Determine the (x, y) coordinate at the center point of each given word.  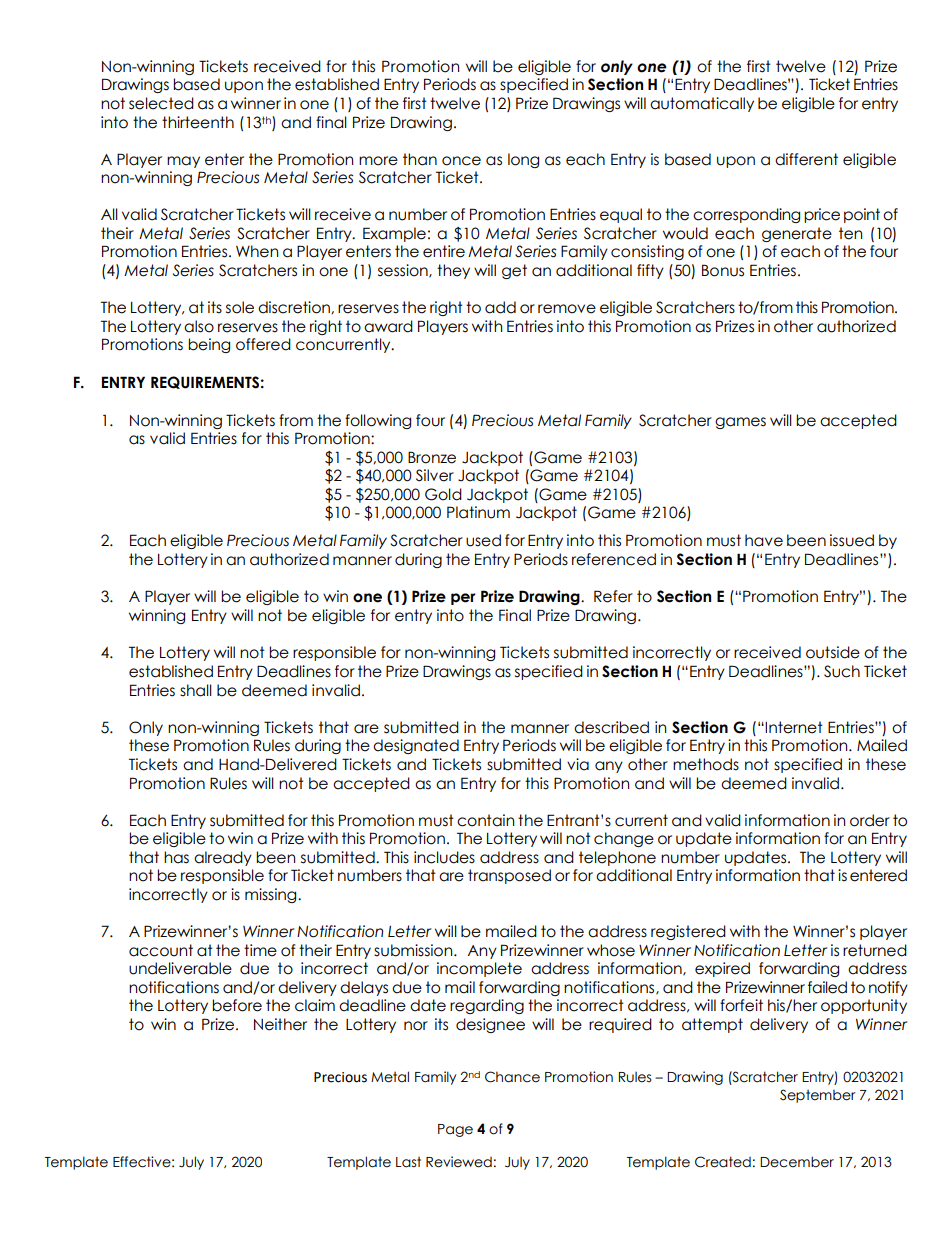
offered (263, 344)
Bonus (723, 270)
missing (272, 895)
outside (833, 652)
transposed (509, 876)
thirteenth (198, 122)
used (483, 540)
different (806, 159)
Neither (280, 1024)
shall (196, 690)
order (870, 820)
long (523, 160)
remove (567, 309)
